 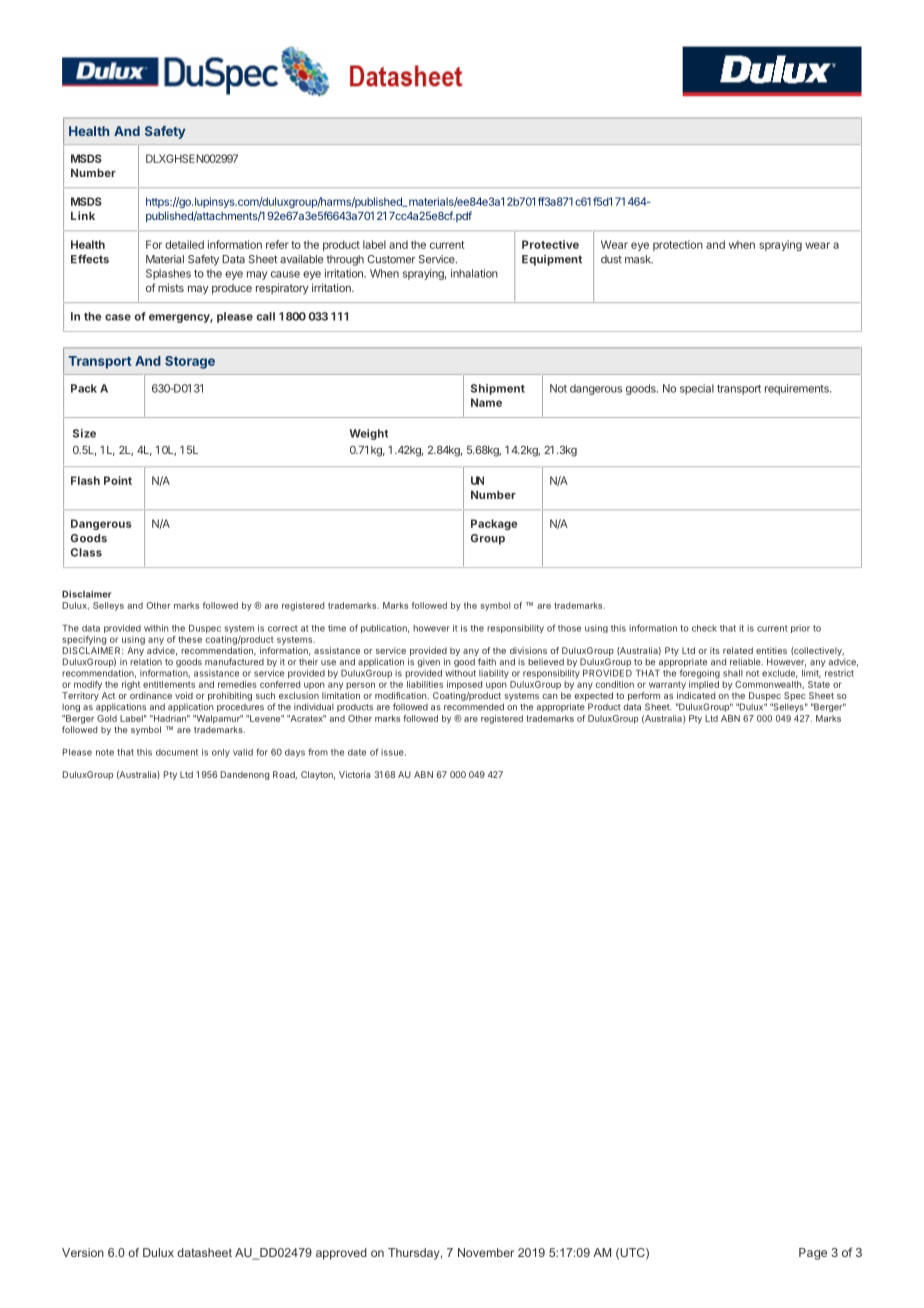 I want to click on Point, so click(x=118, y=480).
